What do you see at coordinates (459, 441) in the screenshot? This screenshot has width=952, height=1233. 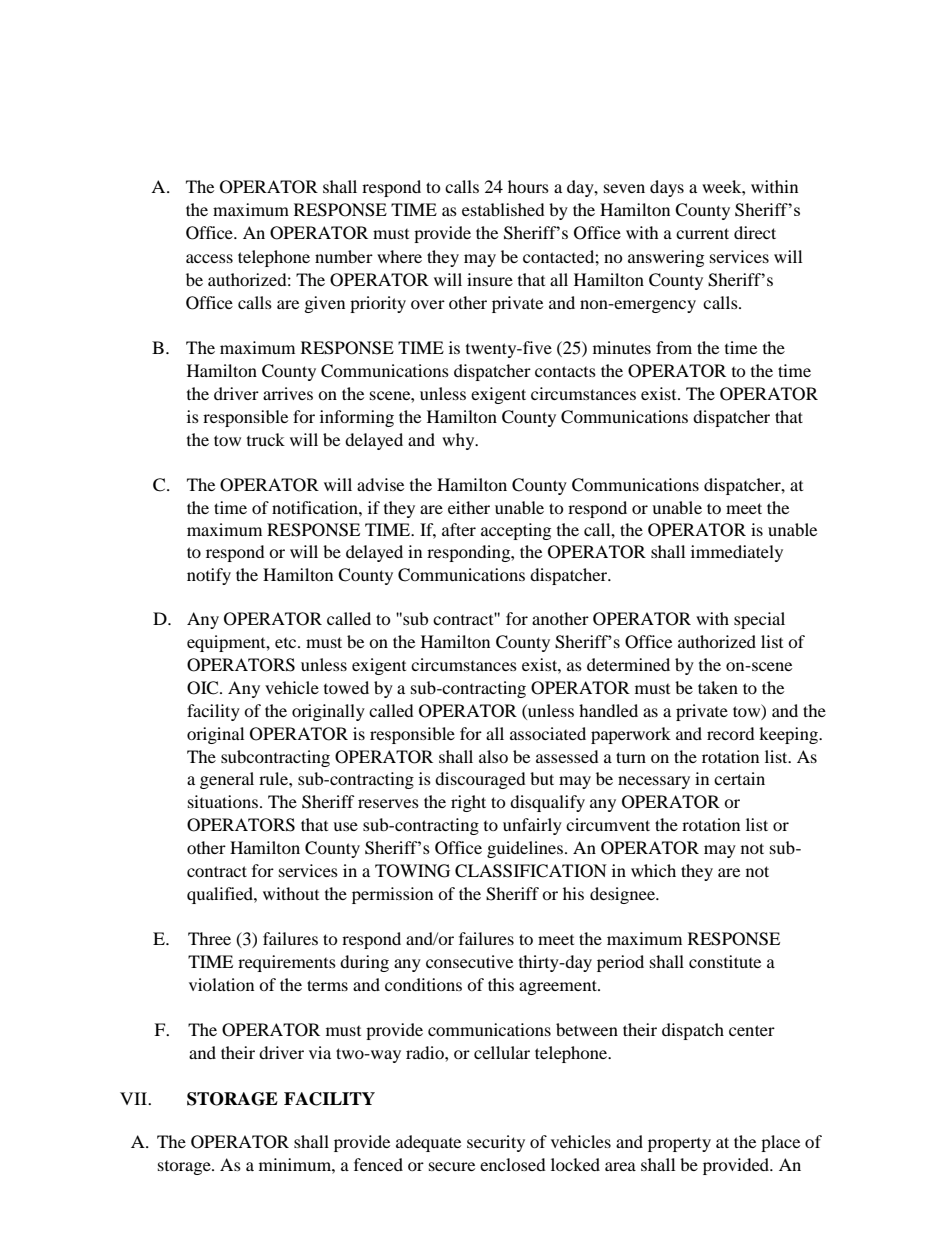 I see `why` at bounding box center [459, 441].
